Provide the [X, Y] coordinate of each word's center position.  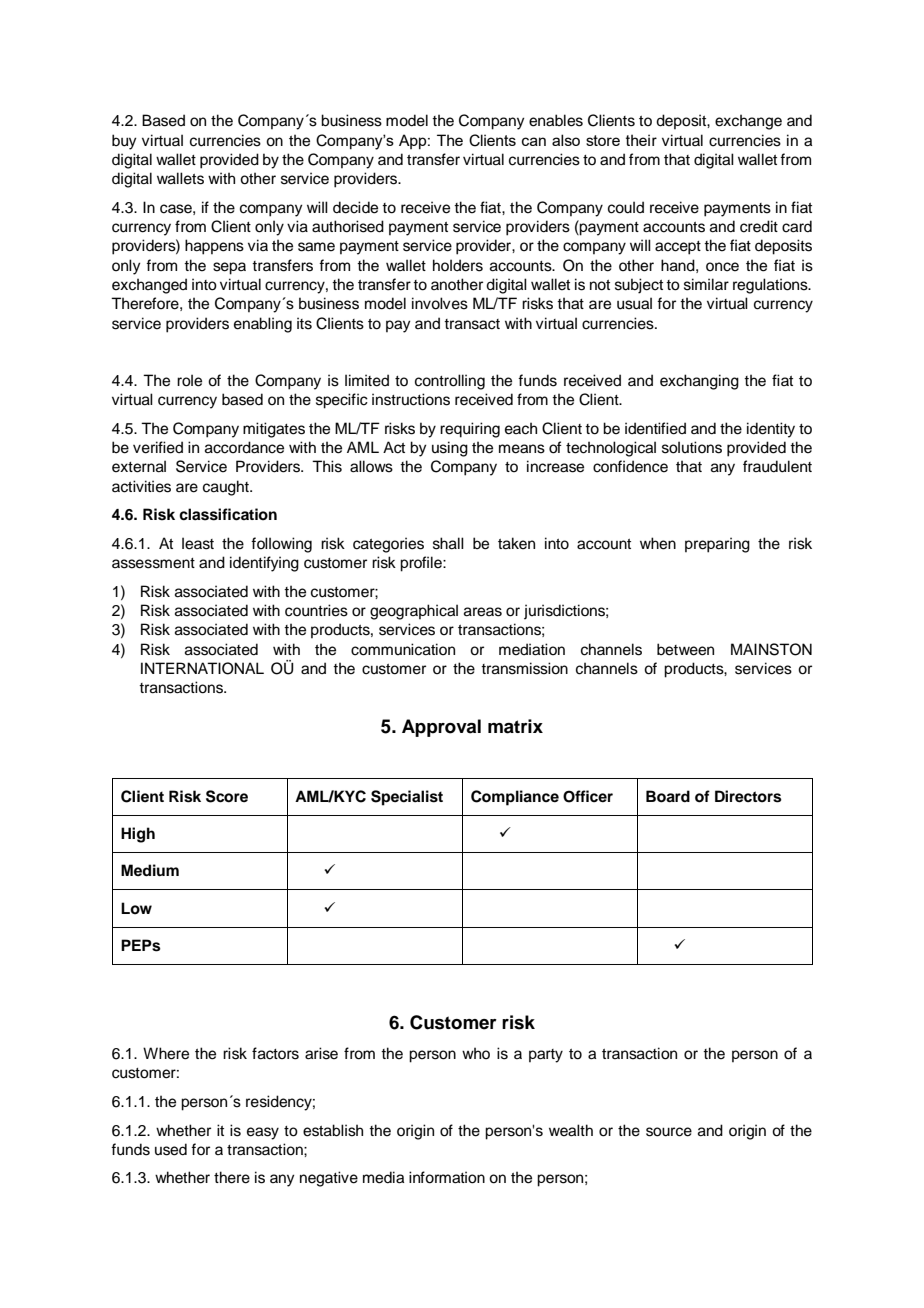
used [171, 1149]
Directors [748, 796]
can [534, 141]
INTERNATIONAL [202, 668]
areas [483, 612]
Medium [150, 870]
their [641, 140]
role [189, 380]
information [447, 1177]
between [685, 649]
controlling [450, 382]
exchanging [699, 382]
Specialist [407, 798]
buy [124, 142]
